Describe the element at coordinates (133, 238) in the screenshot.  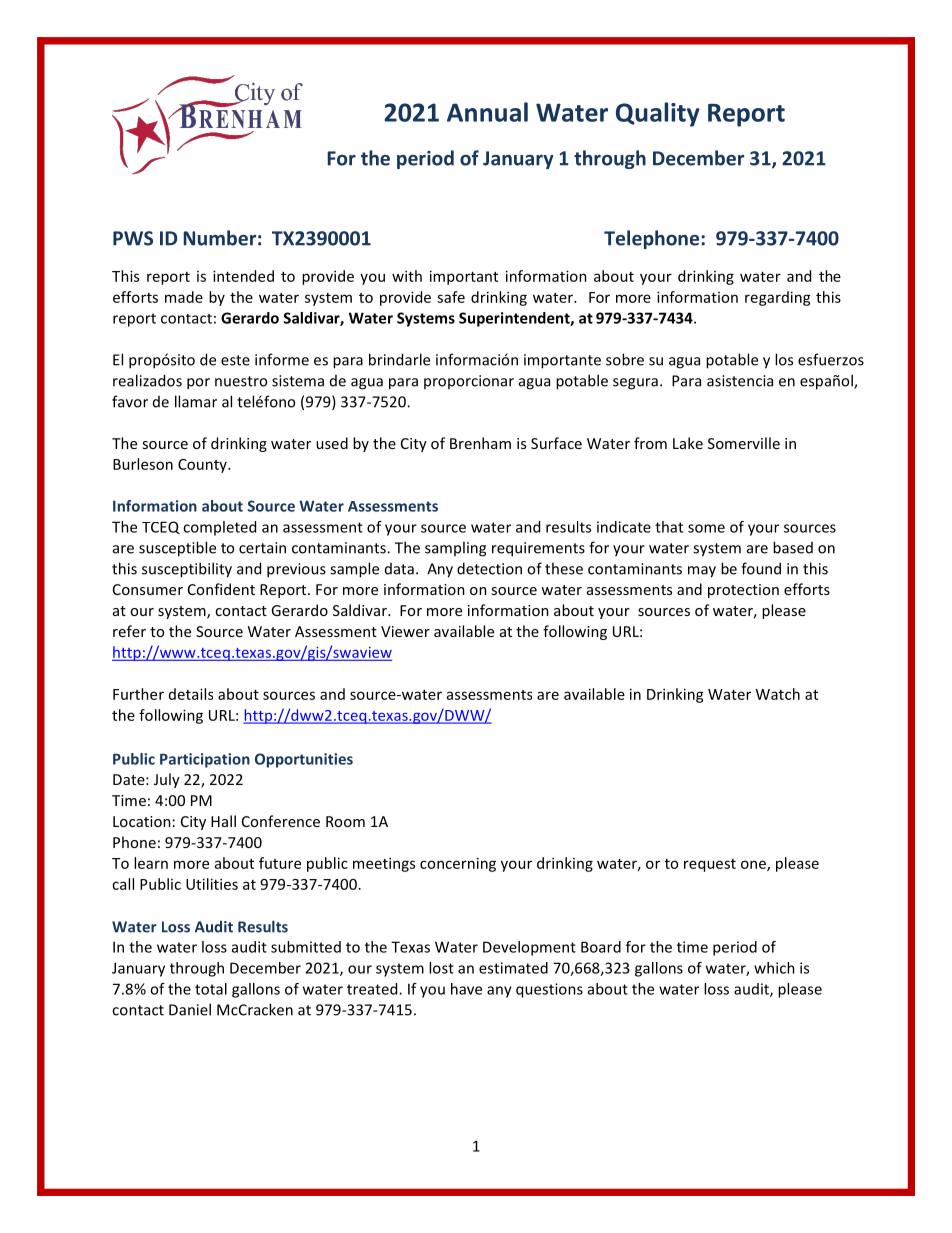
I see `PWS` at that location.
